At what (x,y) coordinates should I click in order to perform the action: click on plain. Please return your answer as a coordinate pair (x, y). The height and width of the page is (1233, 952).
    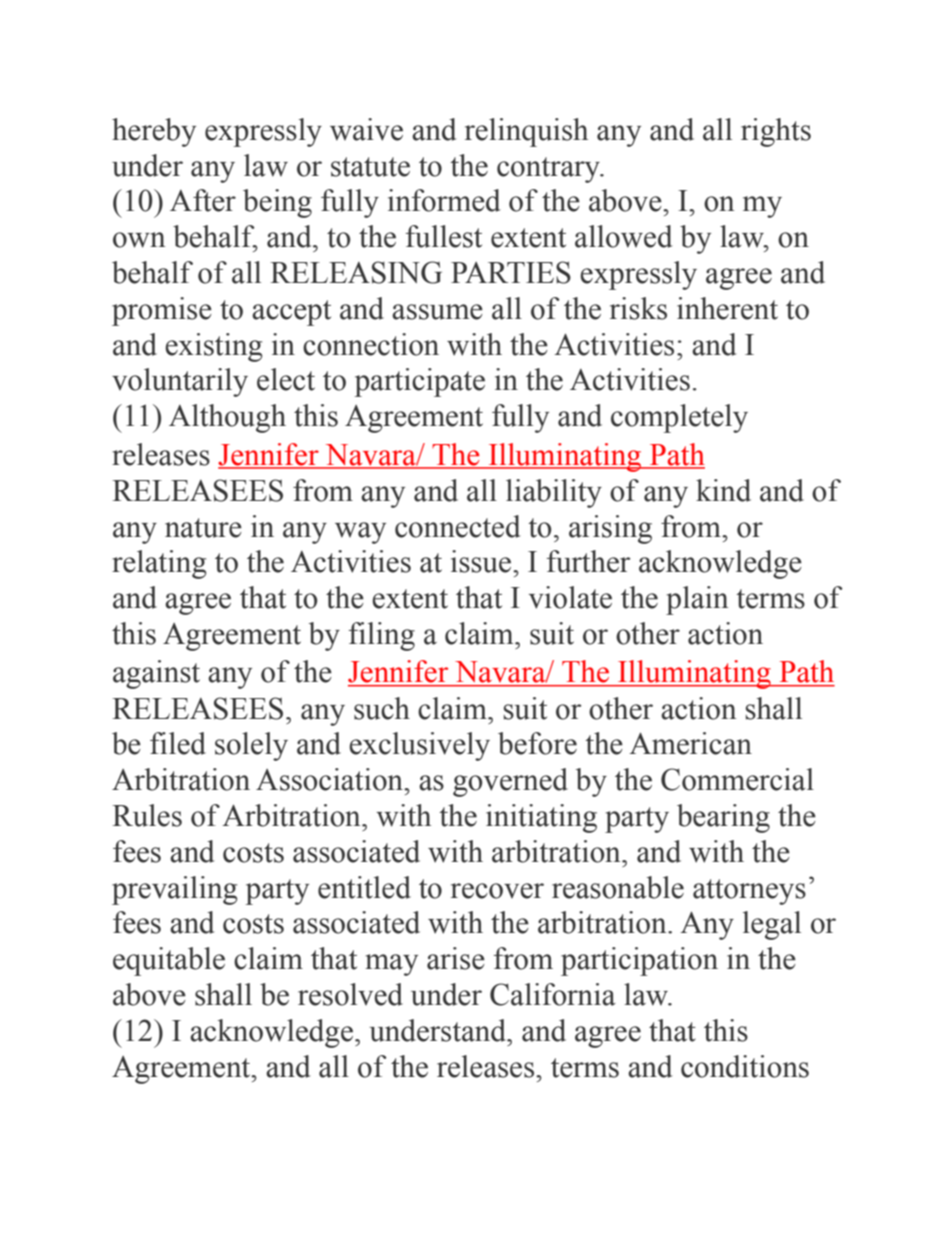
    Looking at the image, I should click on (697, 600).
